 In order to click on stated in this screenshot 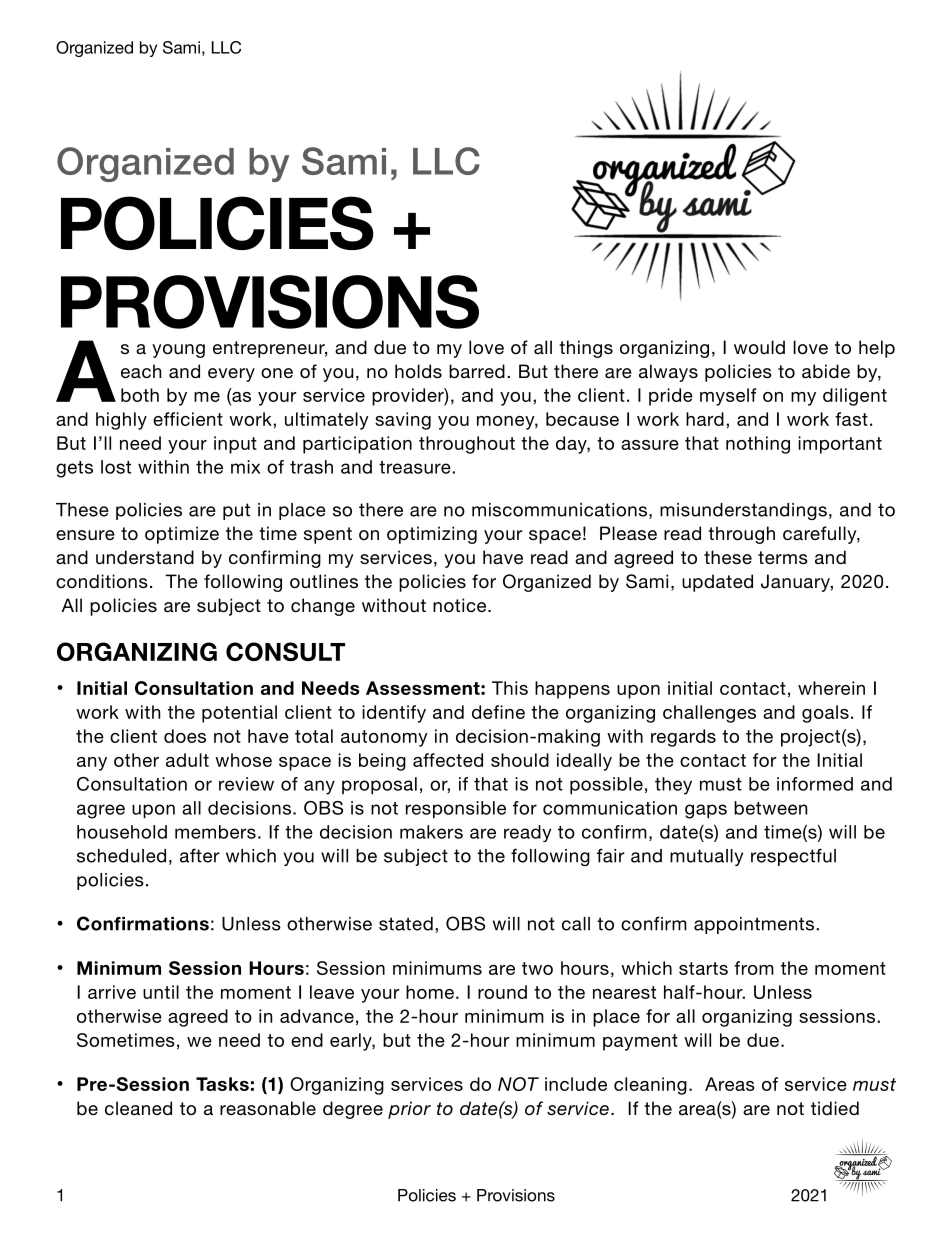, I will do `click(406, 924)`.
